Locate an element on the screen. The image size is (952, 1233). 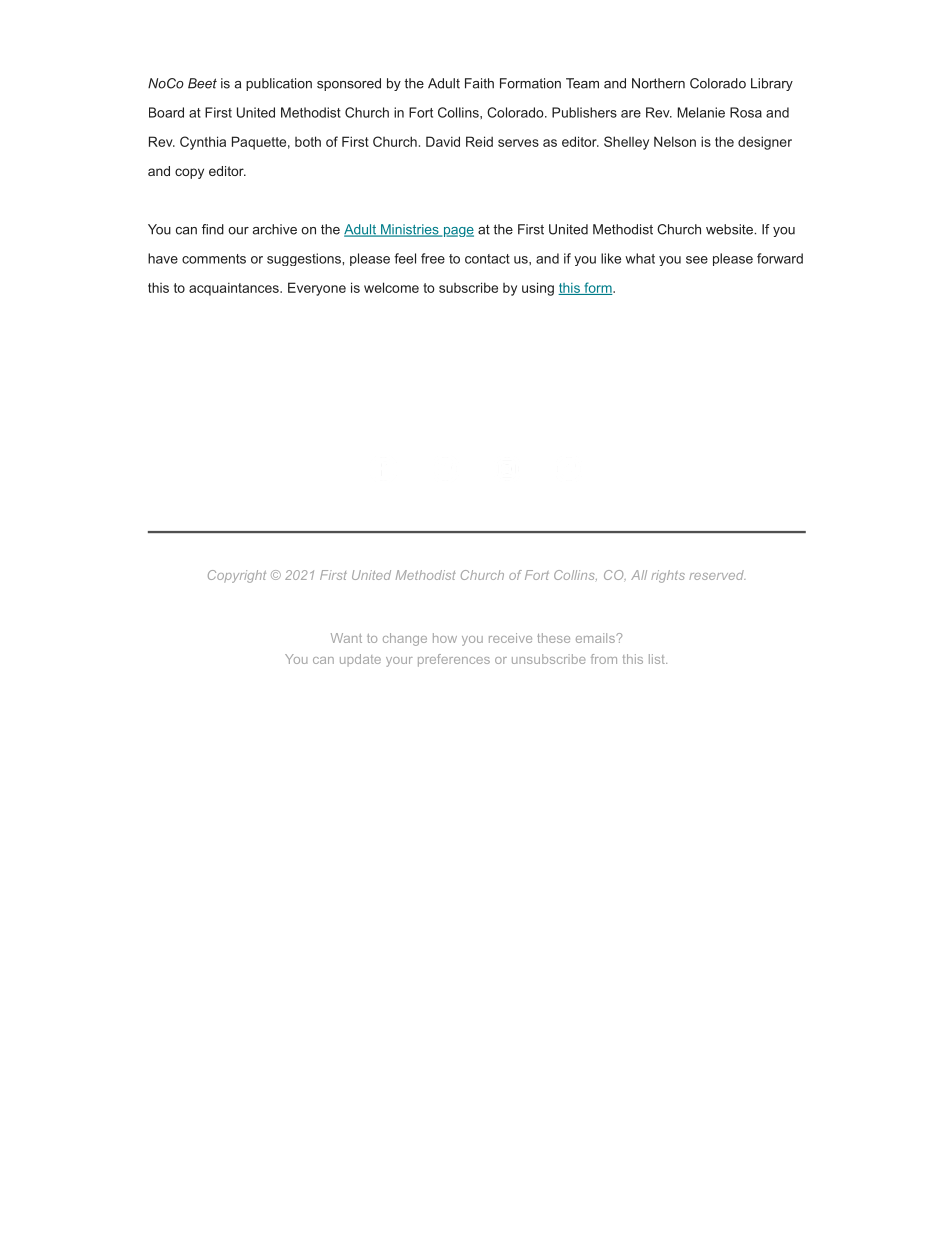
Melanie is located at coordinates (701, 112).
